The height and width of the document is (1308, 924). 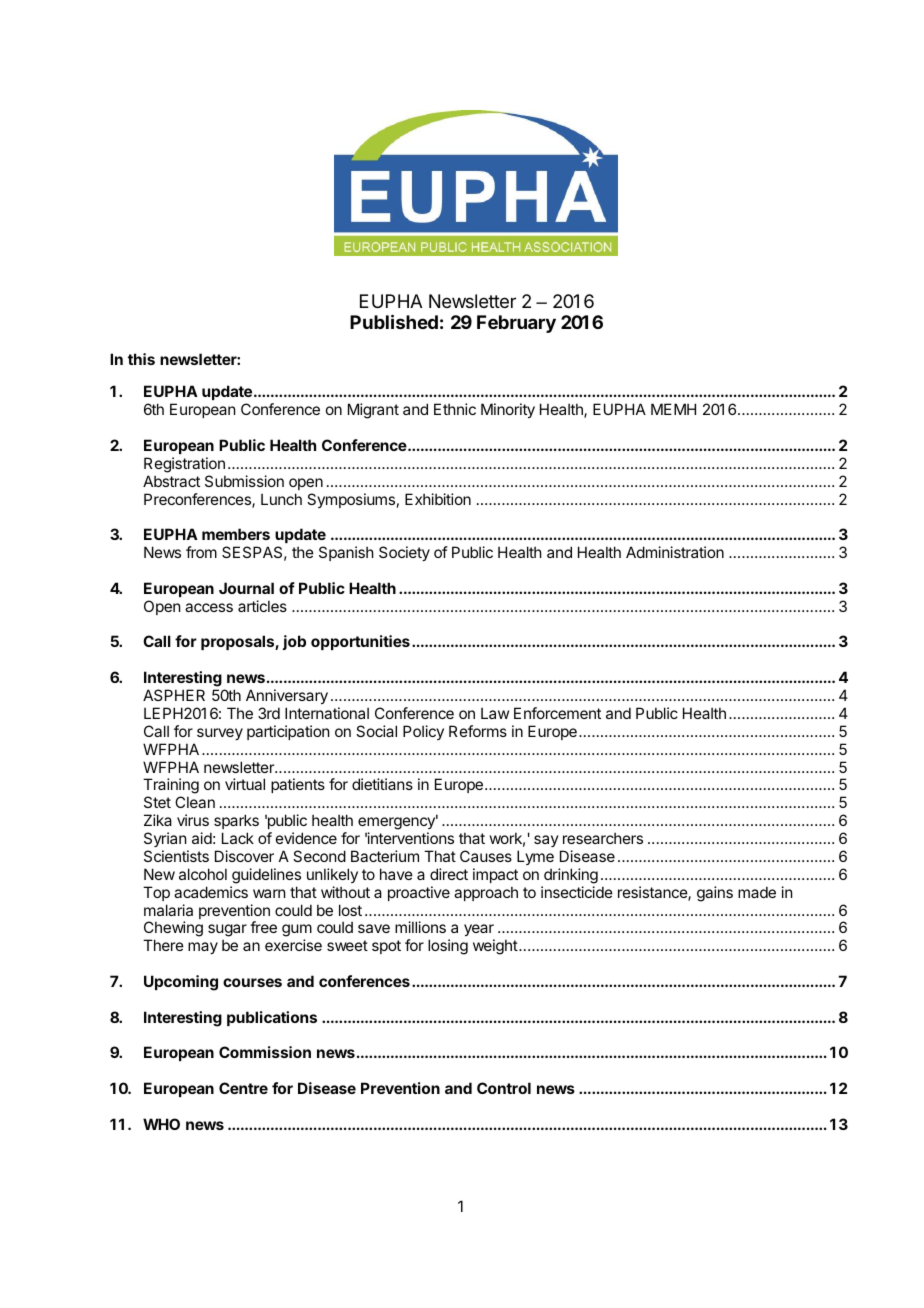 What do you see at coordinates (504, 1088) in the document?
I see `Control` at bounding box center [504, 1088].
